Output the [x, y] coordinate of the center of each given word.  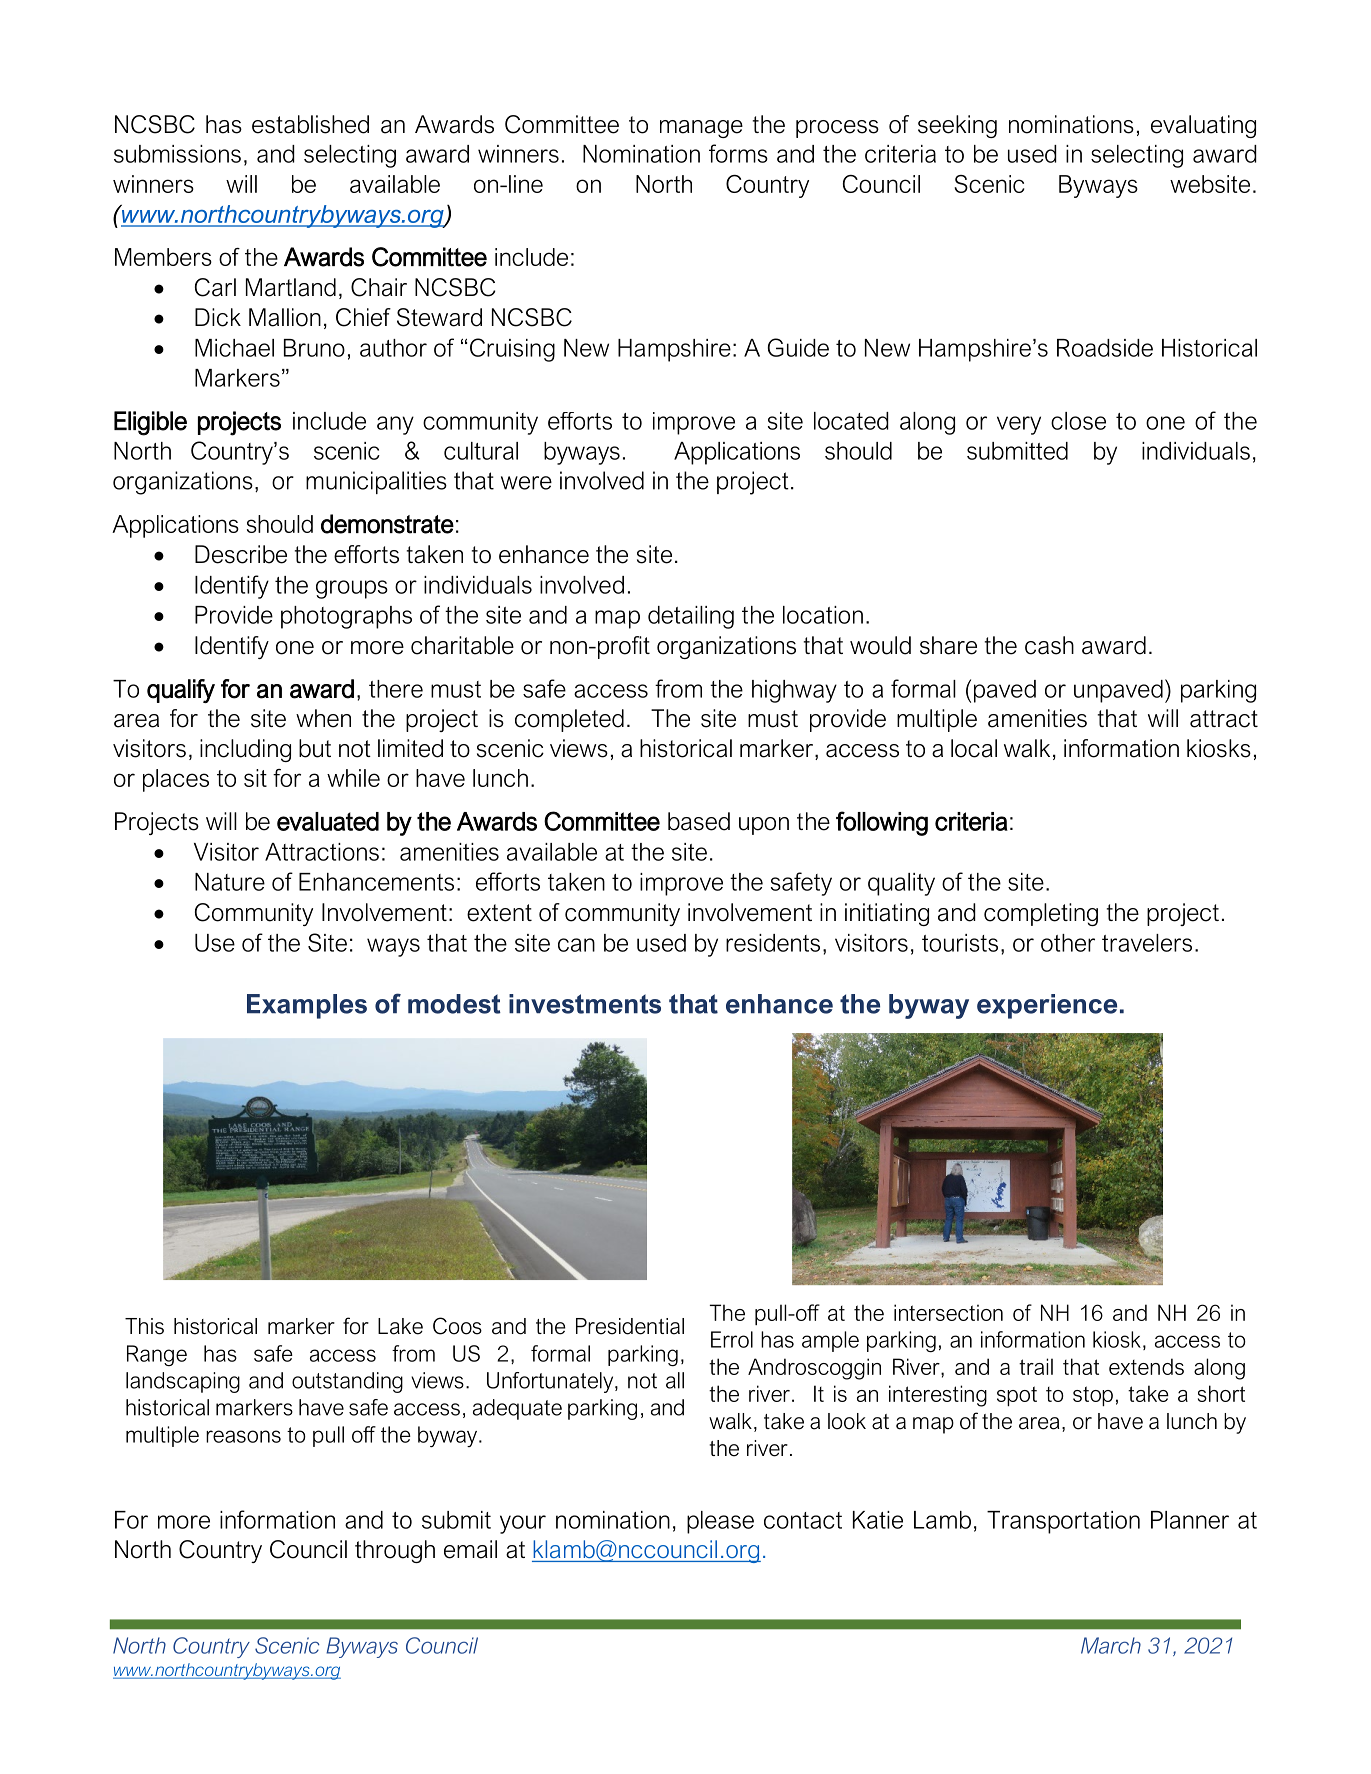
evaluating [1203, 126]
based [699, 821]
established [310, 124]
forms [738, 153]
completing [1041, 914]
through [395, 1551]
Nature [230, 882]
